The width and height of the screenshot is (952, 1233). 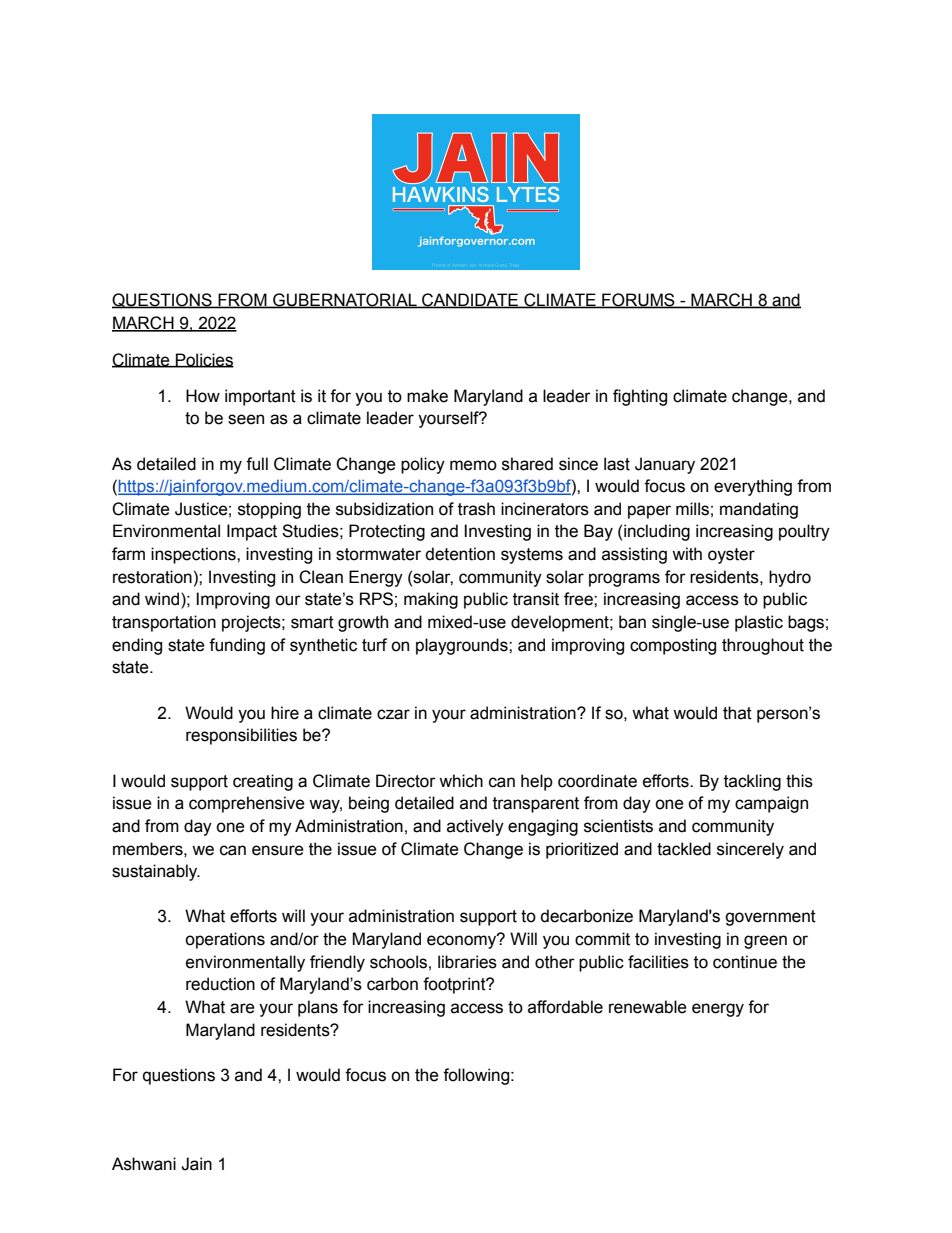 I want to click on trash, so click(x=476, y=509).
